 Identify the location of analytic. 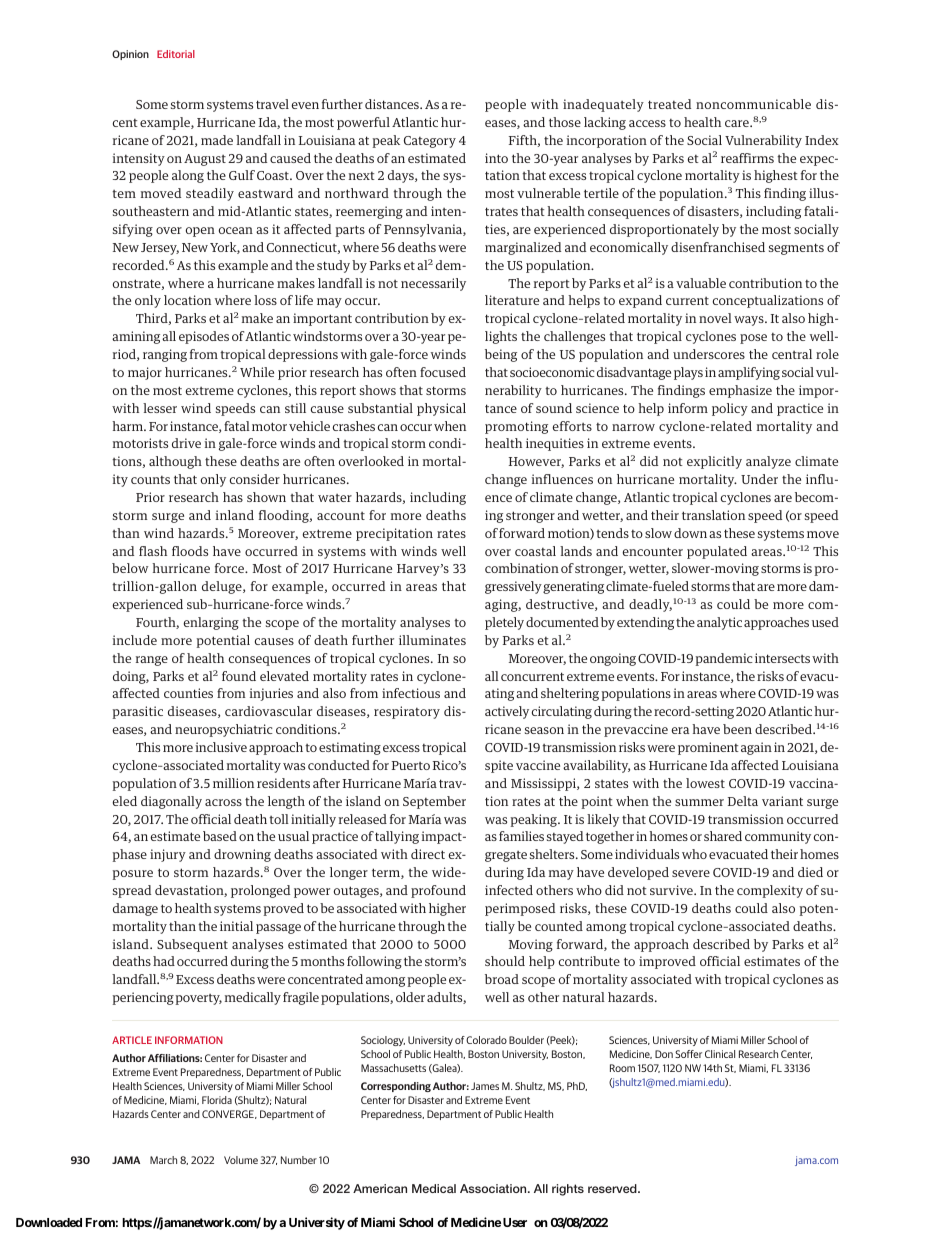
(719, 623).
